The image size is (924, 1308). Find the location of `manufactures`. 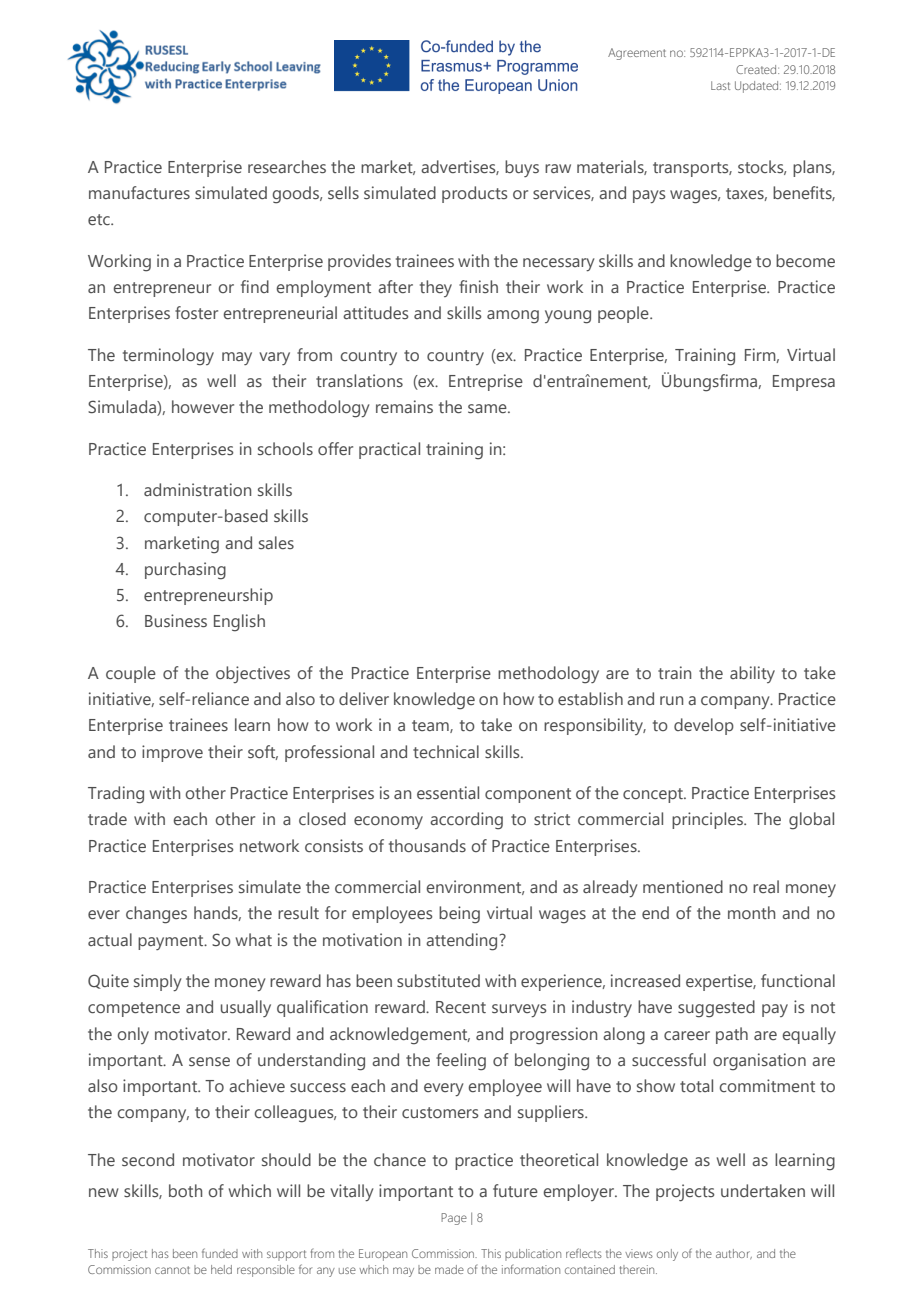

manufactures is located at coordinates (139, 192).
